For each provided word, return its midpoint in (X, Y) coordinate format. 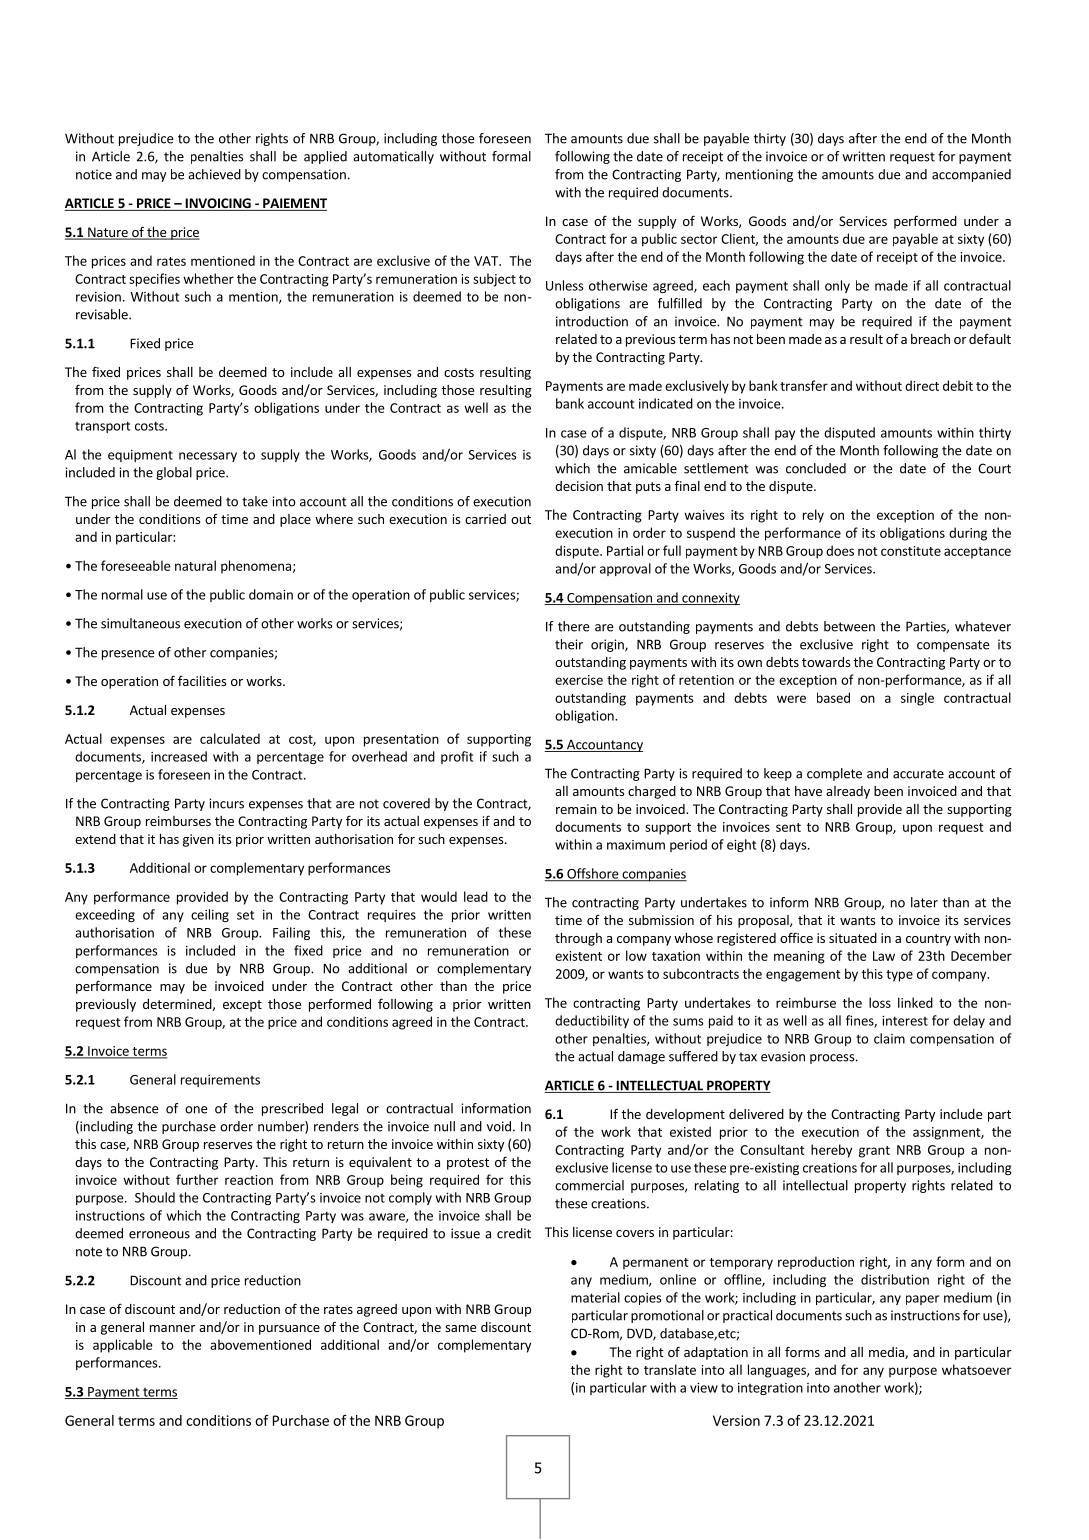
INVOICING (218, 204)
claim (889, 1038)
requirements (220, 1081)
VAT (487, 261)
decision (579, 486)
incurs (226, 803)
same (460, 1328)
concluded (816, 468)
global (174, 473)
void (499, 1126)
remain (576, 809)
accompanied (971, 175)
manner (172, 1328)
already (848, 792)
